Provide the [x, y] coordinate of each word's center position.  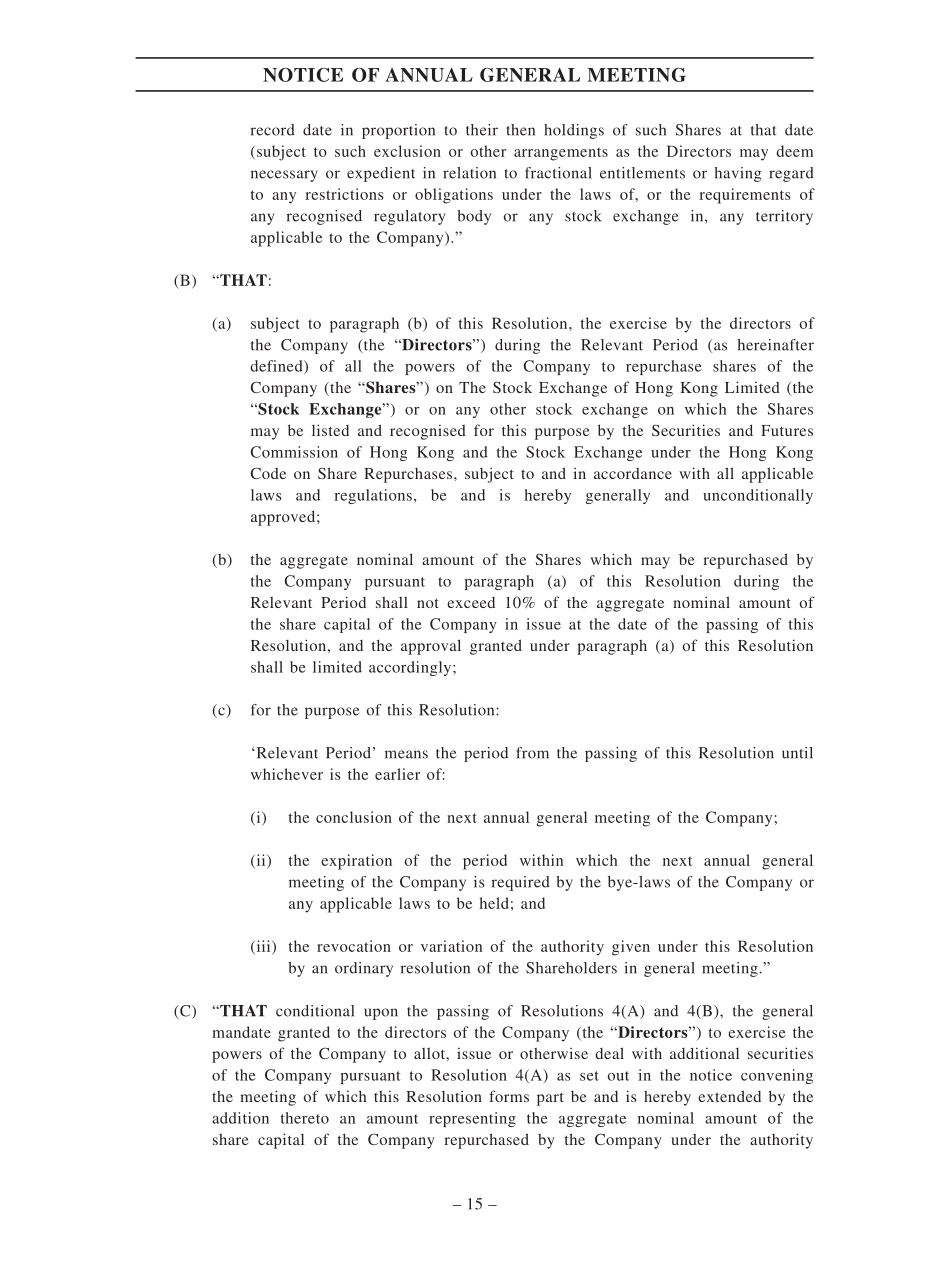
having [738, 174]
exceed [471, 602]
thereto [305, 1118]
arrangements [561, 154]
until [797, 753]
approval [431, 647]
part [550, 1099]
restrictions [344, 194]
